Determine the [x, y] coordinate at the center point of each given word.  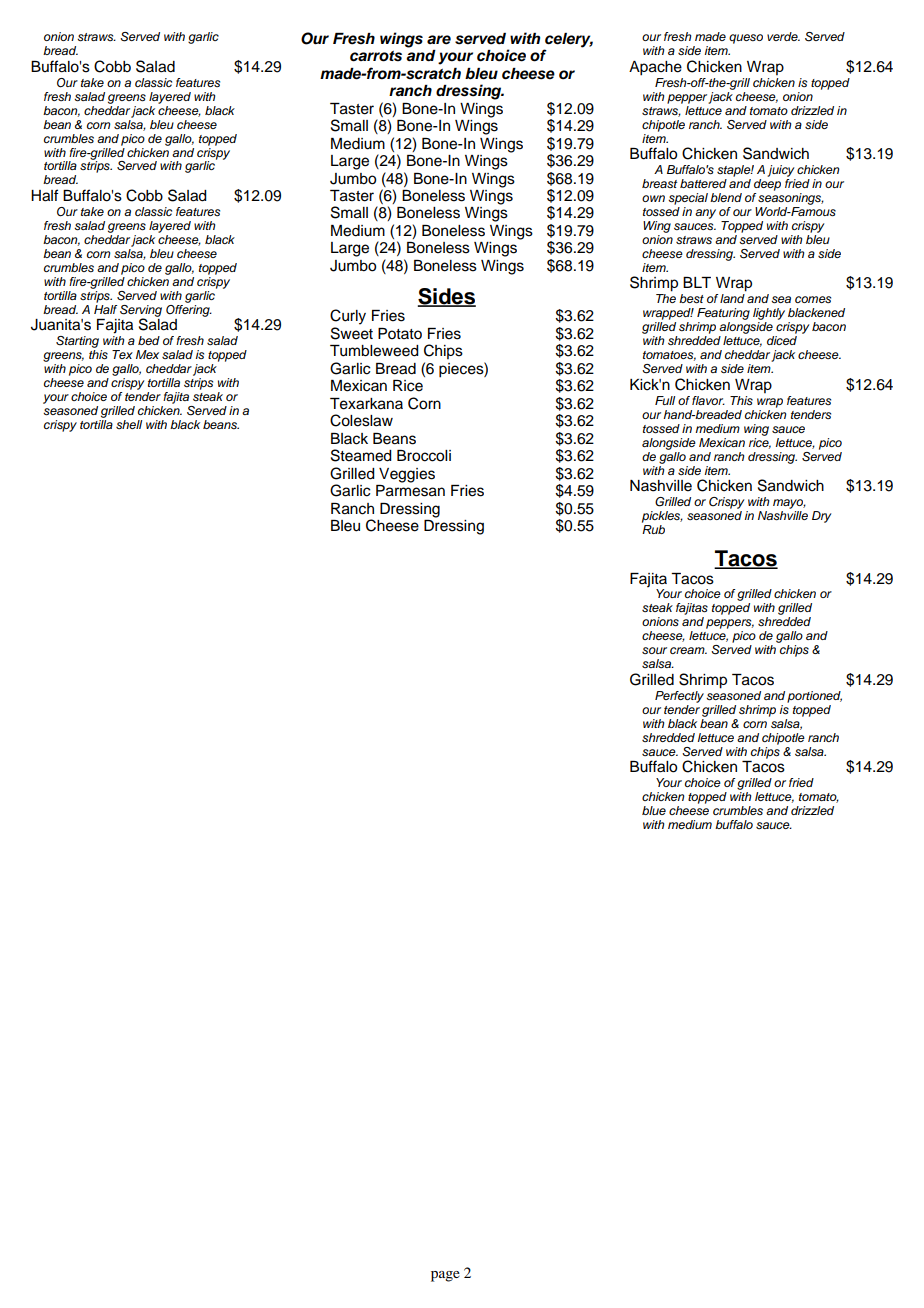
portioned [814, 697]
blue [654, 810]
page [445, 1276]
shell [129, 424]
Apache [655, 68]
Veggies [407, 475]
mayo [789, 504]
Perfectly [679, 697]
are [439, 40]
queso [746, 39]
